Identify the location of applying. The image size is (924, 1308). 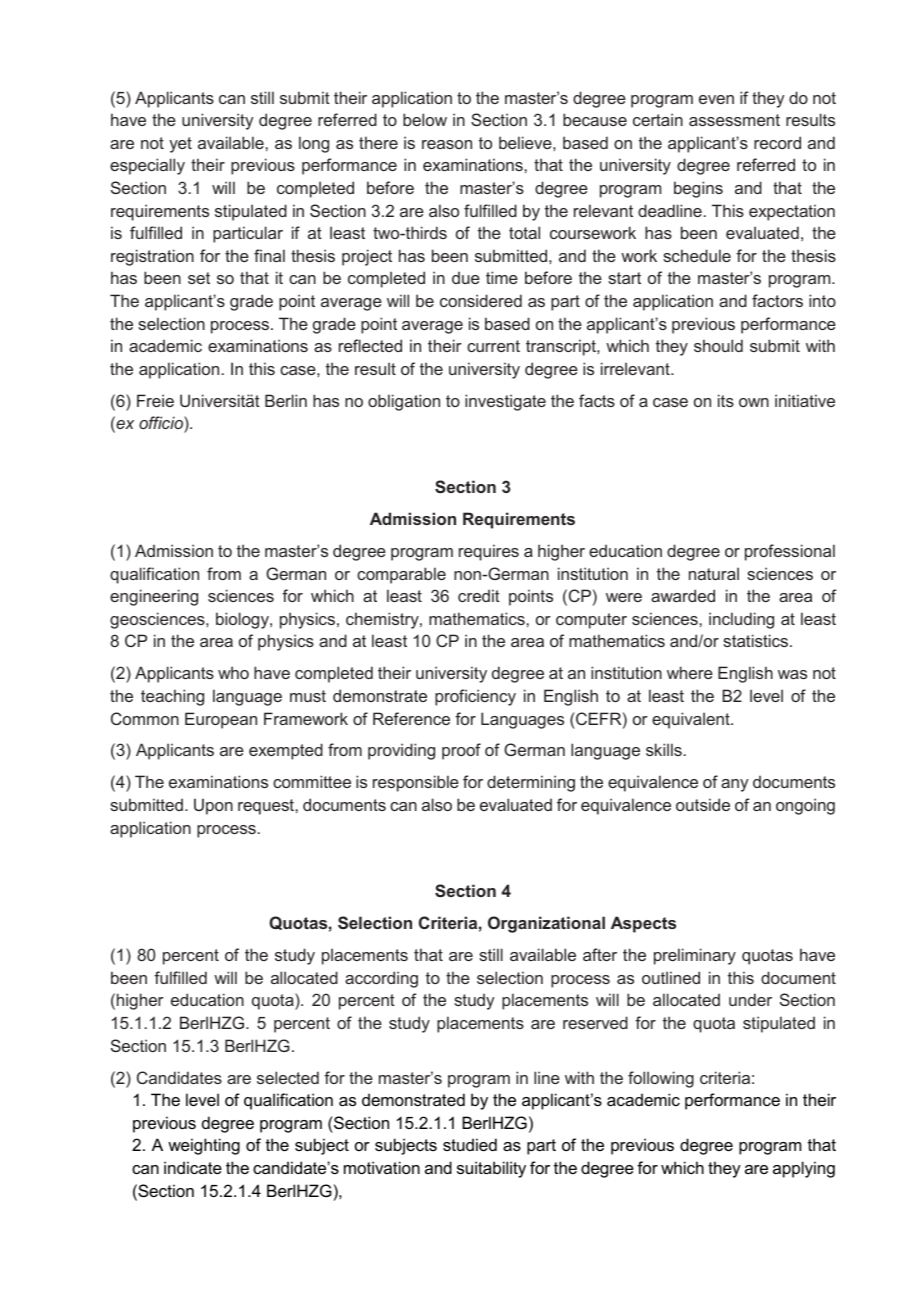
(804, 1169).
